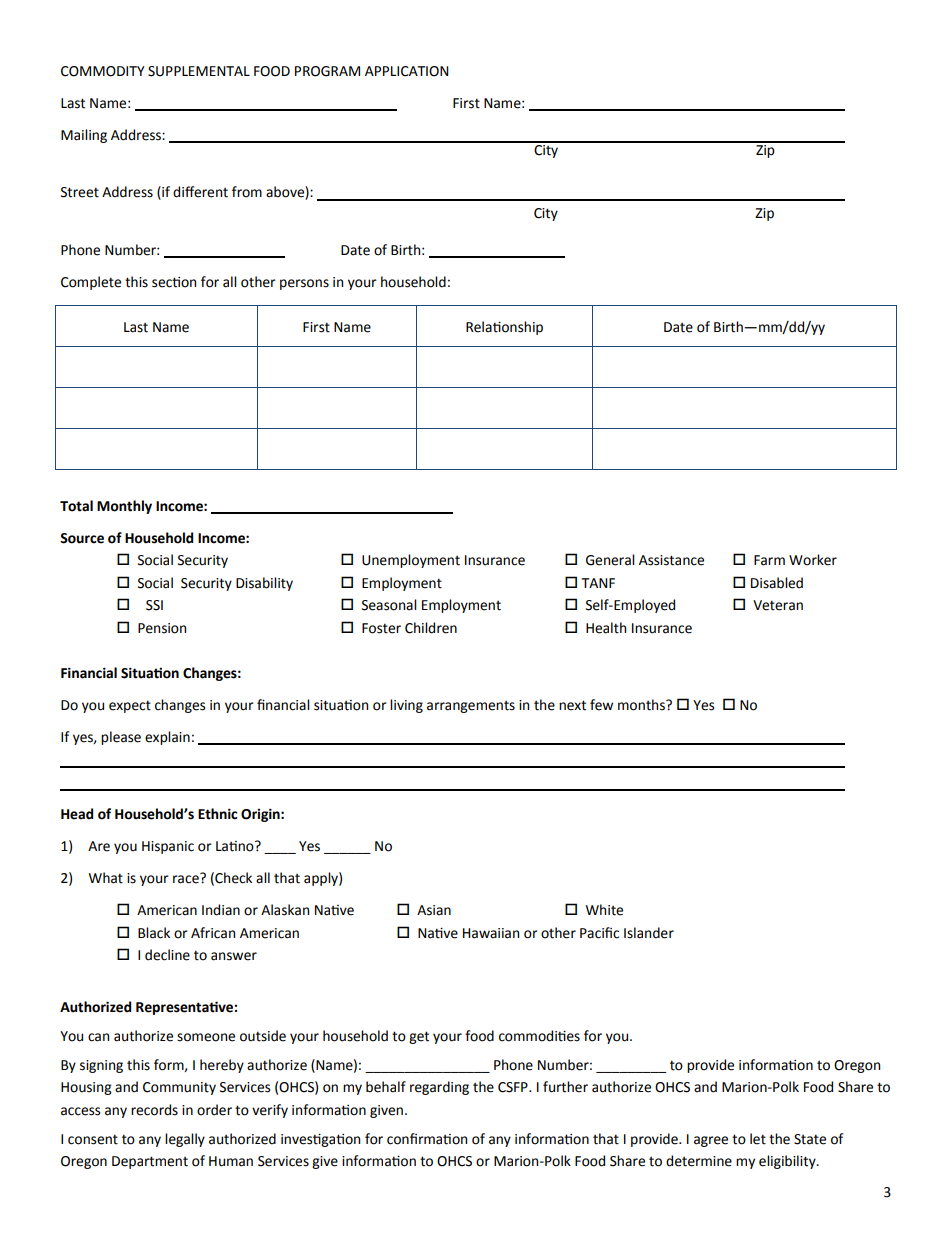 Image resolution: width=952 pixels, height=1233 pixels. What do you see at coordinates (389, 605) in the image?
I see `Seasonal` at bounding box center [389, 605].
